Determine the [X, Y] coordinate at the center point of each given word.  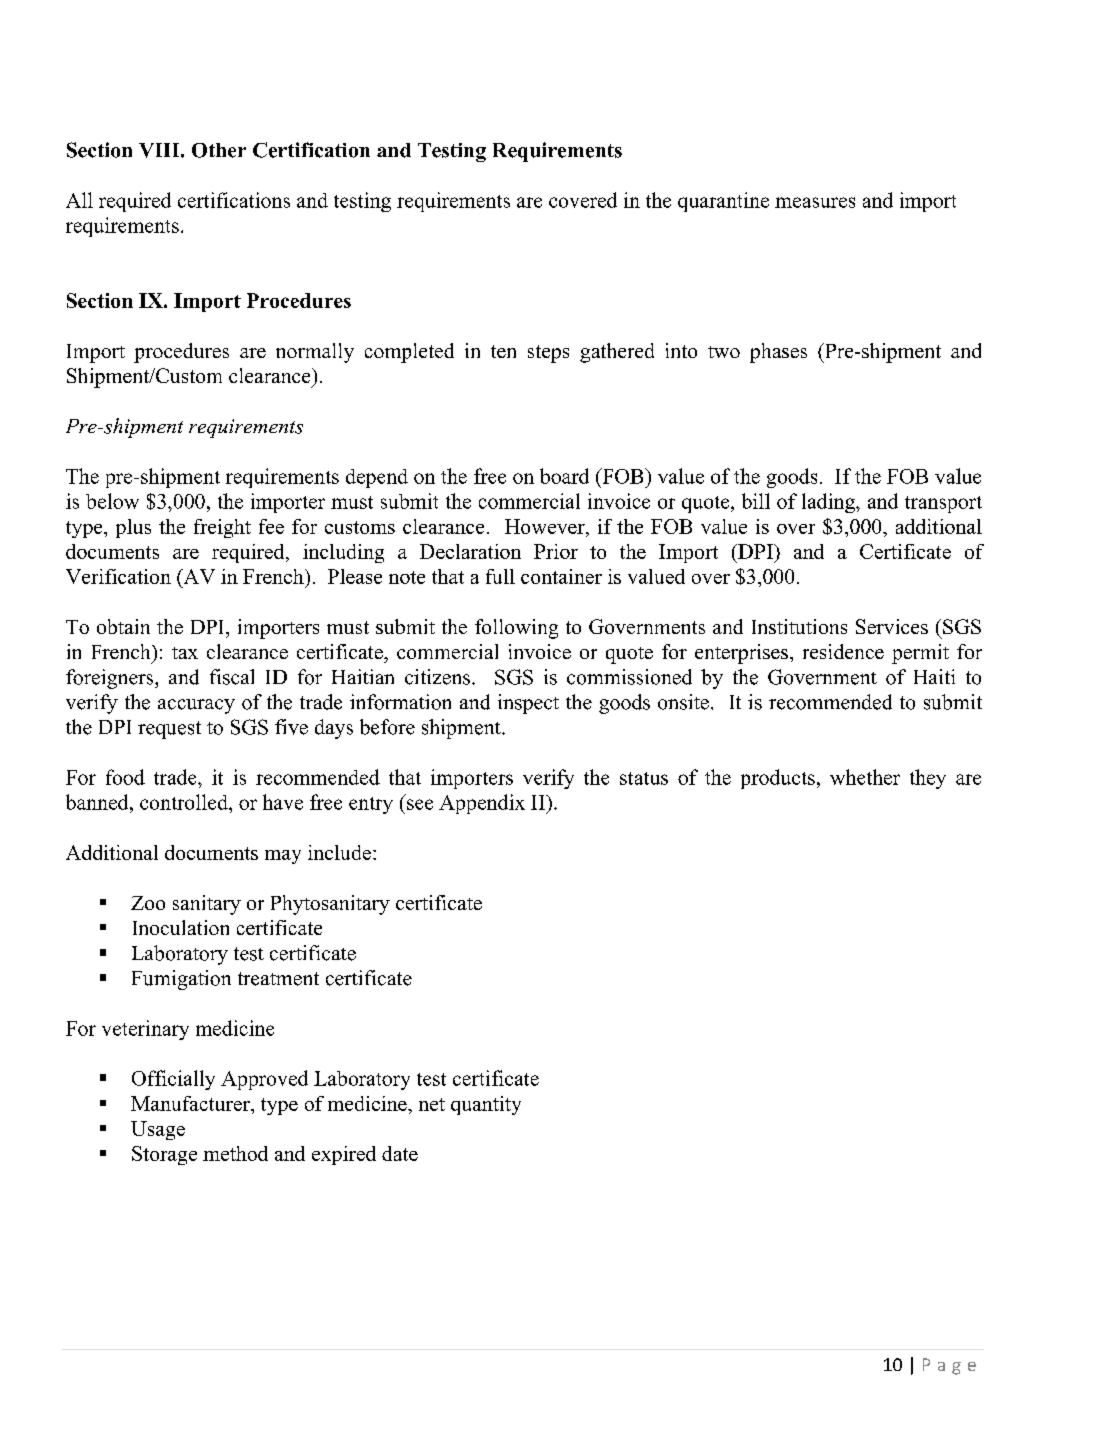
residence [843, 651]
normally [315, 353]
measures [815, 202]
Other [219, 150]
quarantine [723, 202]
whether [865, 777]
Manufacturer [191, 1103]
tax [185, 653]
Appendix [482, 804]
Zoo [148, 903]
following [516, 629]
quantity [486, 1105]
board [564, 476]
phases [778, 353]
